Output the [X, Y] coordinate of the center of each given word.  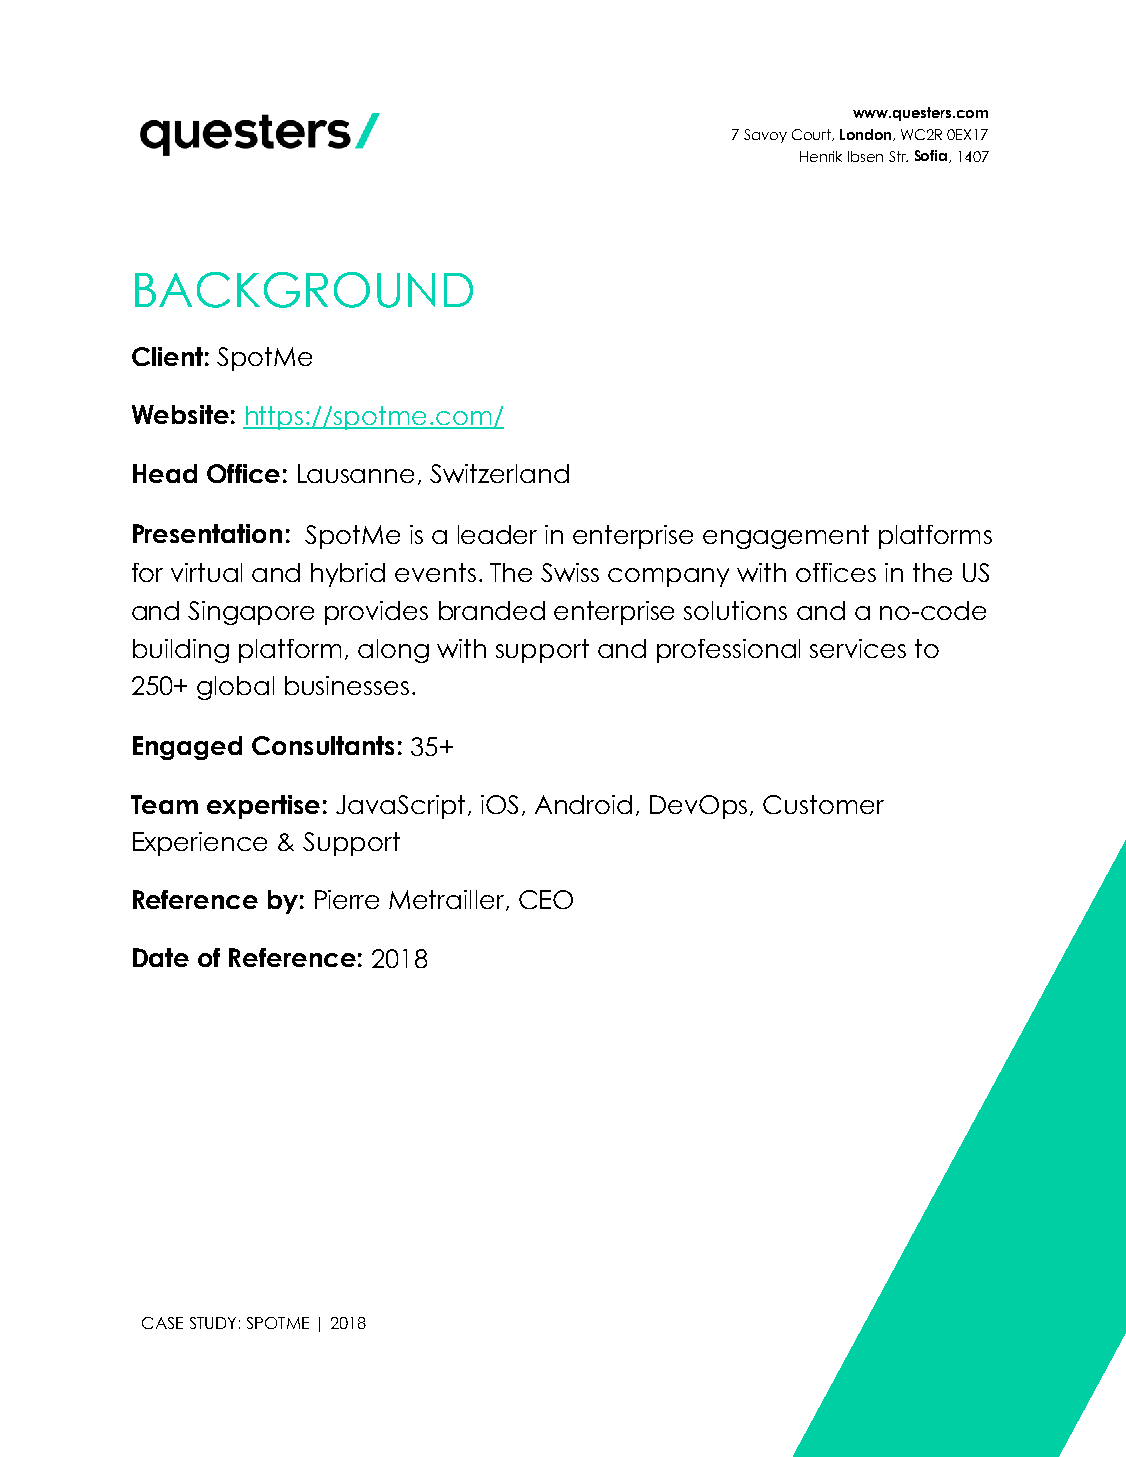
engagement [786, 537]
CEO [546, 899]
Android [583, 804]
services [858, 648]
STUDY [213, 1323]
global [235, 688]
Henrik [821, 156]
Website [180, 414]
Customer [823, 804]
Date [161, 957]
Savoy [765, 136]
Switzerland [499, 473]
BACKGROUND [304, 290]
